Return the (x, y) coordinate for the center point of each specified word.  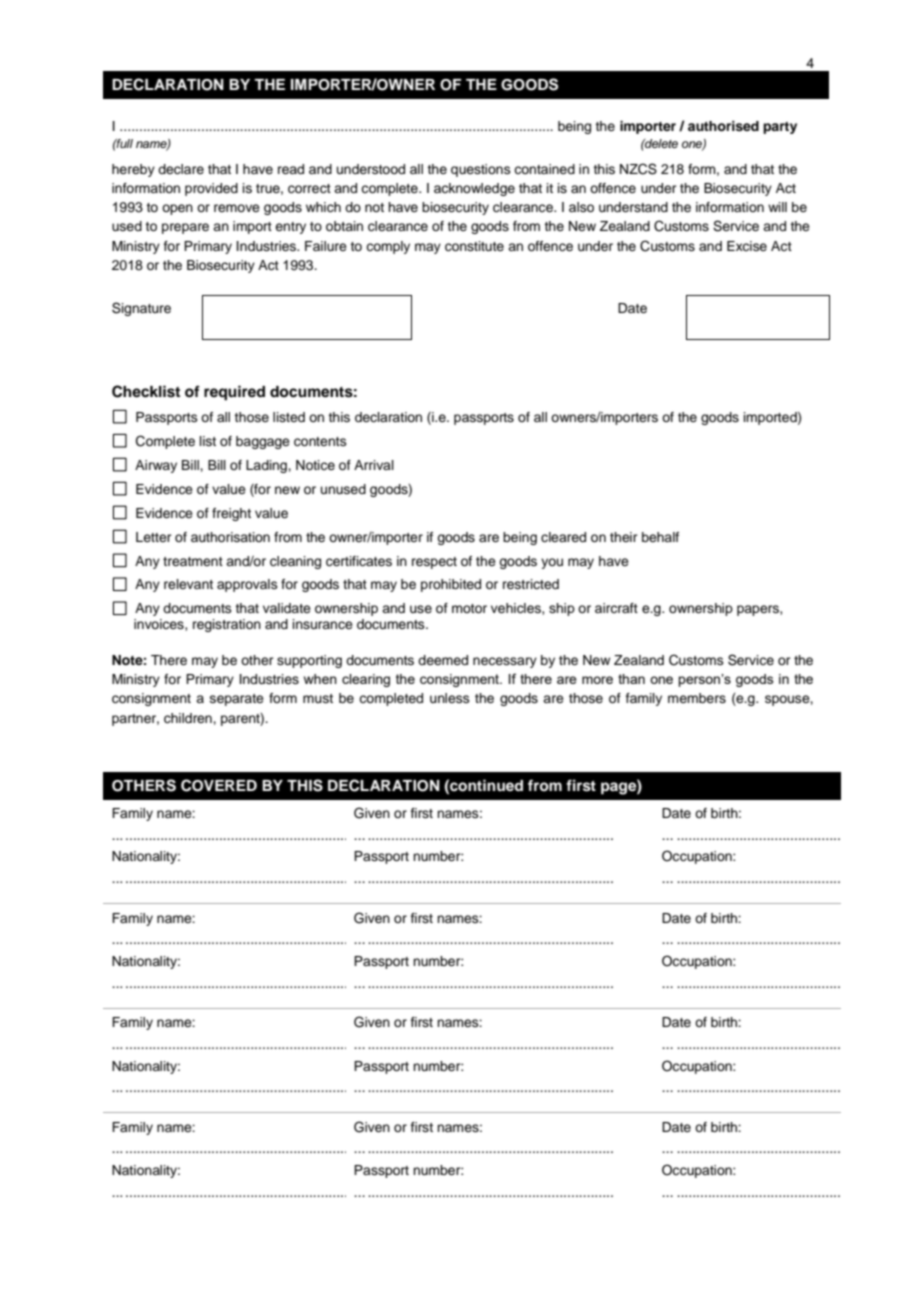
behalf (660, 537)
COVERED (219, 785)
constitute (474, 246)
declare (181, 169)
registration (227, 625)
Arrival (374, 465)
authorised (723, 126)
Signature (141, 309)
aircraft (616, 608)
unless (450, 698)
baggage (263, 442)
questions (481, 170)
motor (469, 608)
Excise (747, 246)
